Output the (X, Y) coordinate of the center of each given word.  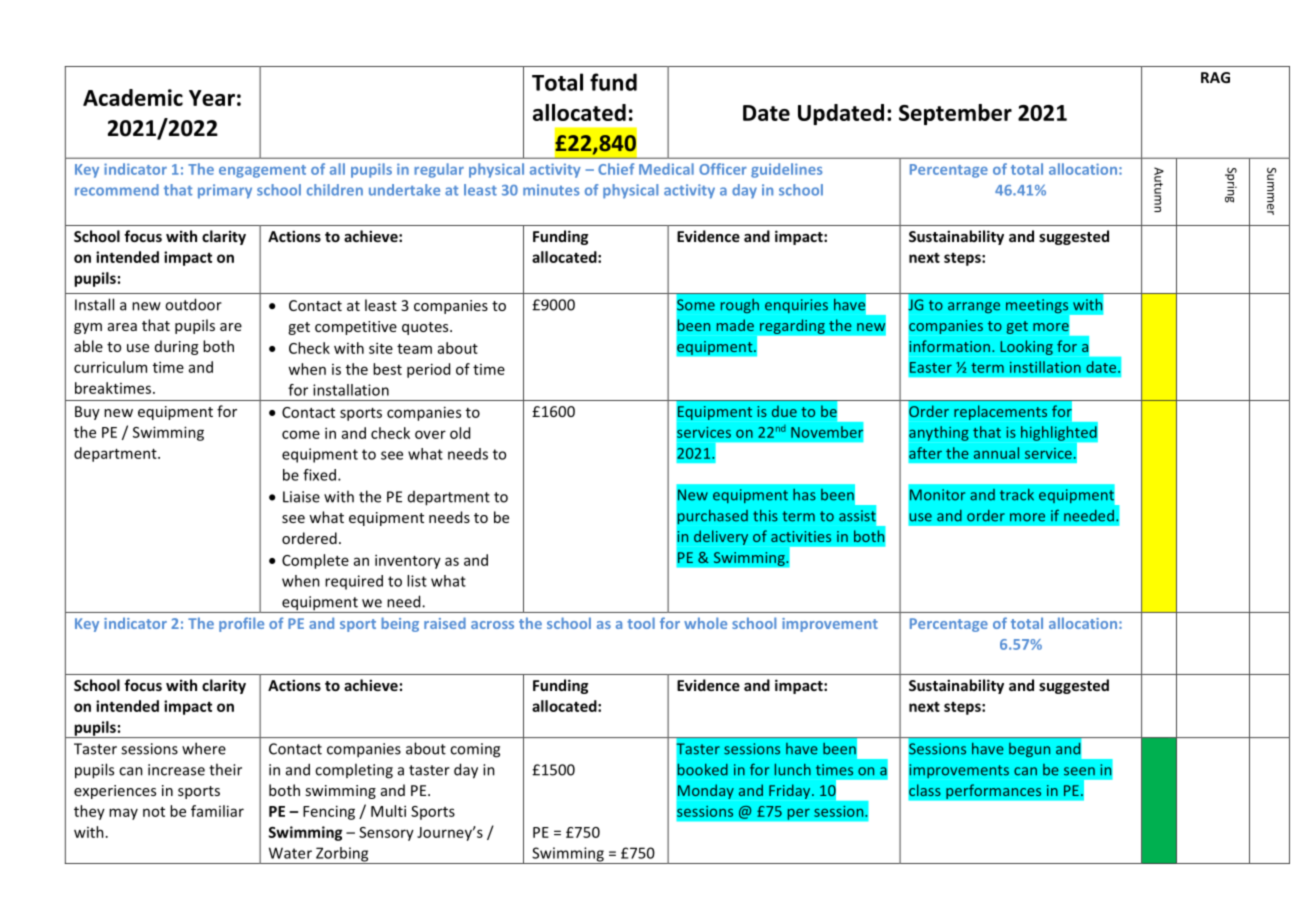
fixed (319, 475)
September (955, 114)
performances (994, 791)
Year (212, 98)
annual (996, 453)
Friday (791, 791)
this (765, 516)
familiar (217, 811)
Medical (666, 169)
